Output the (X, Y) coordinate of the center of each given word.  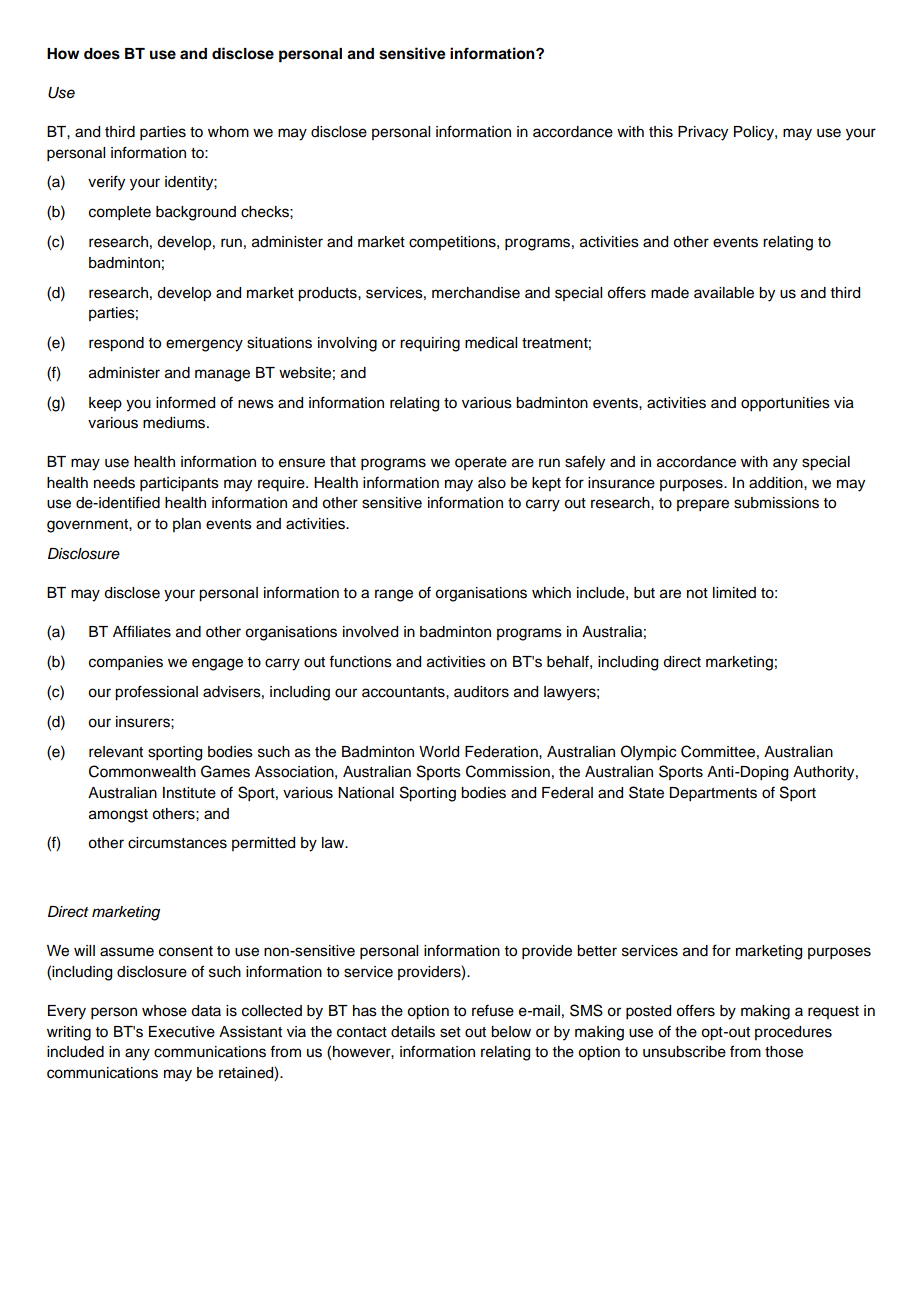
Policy (755, 133)
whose (164, 1011)
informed (185, 402)
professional (156, 693)
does (102, 54)
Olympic (648, 753)
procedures (793, 1033)
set (450, 1032)
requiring (430, 344)
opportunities (785, 404)
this (661, 132)
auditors (481, 692)
